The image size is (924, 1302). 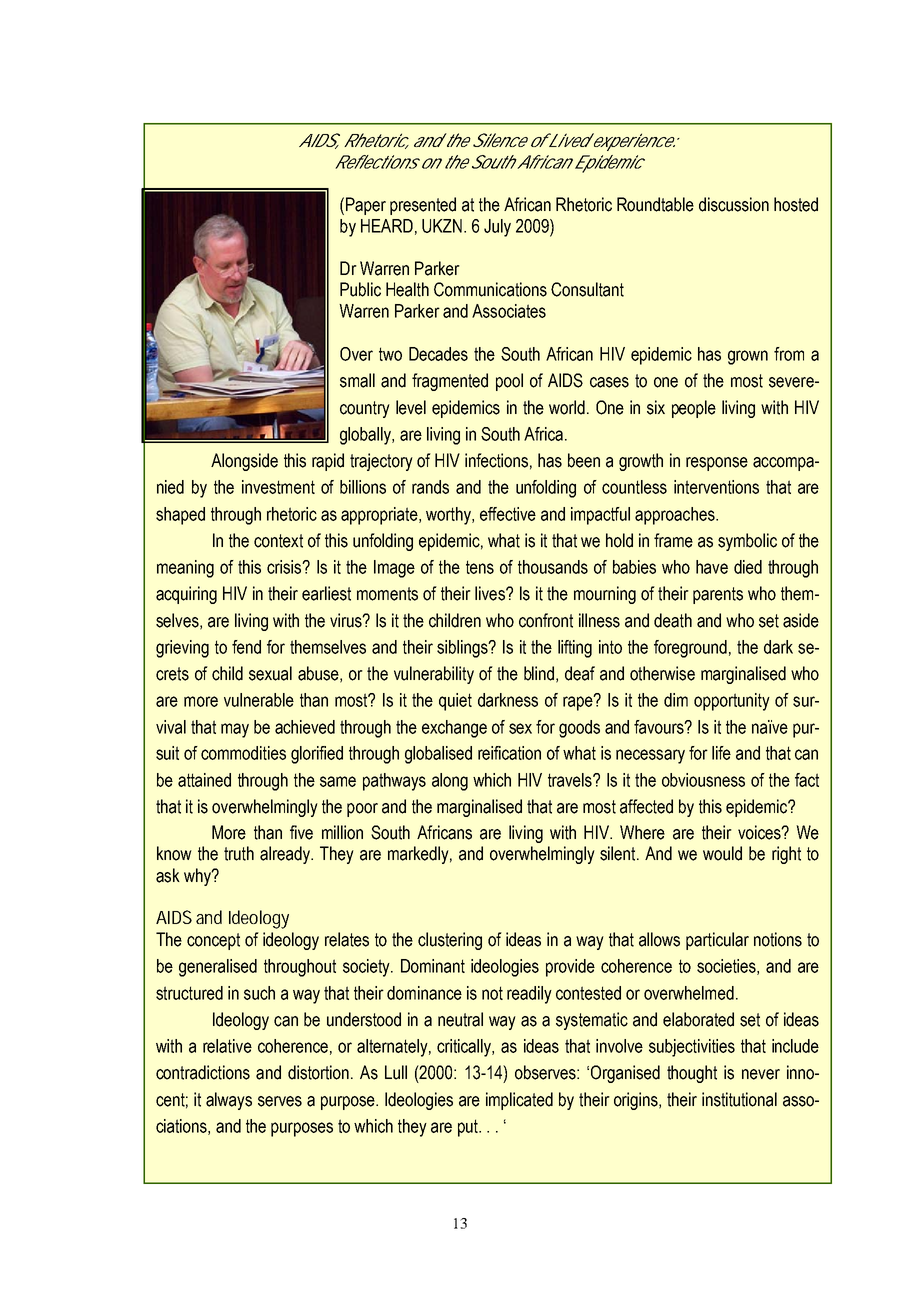 I want to click on institutional, so click(x=739, y=1099).
